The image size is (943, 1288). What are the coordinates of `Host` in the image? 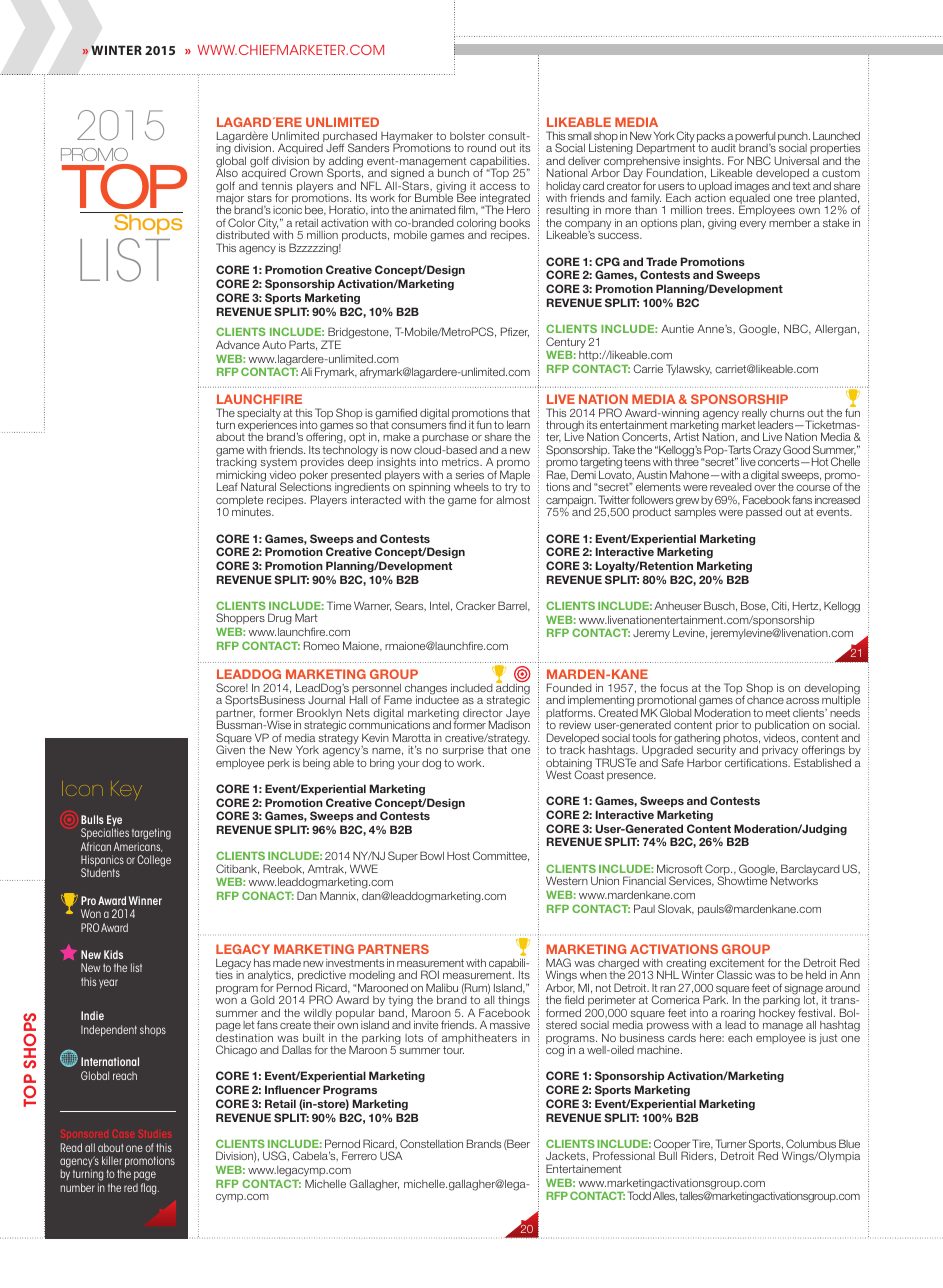 It's located at (458, 856).
